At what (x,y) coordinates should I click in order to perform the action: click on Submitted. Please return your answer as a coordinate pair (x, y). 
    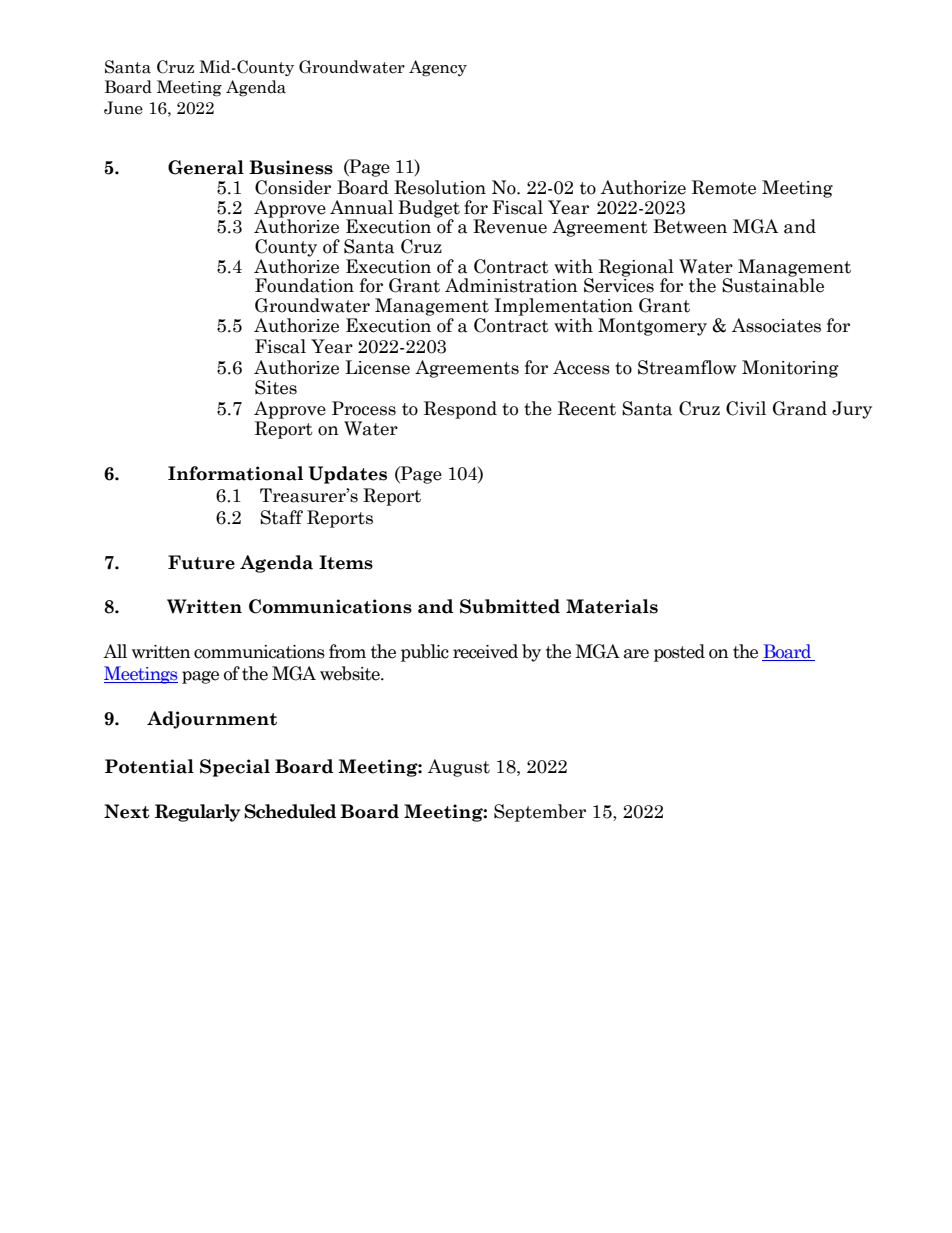
    Looking at the image, I should click on (510, 606).
